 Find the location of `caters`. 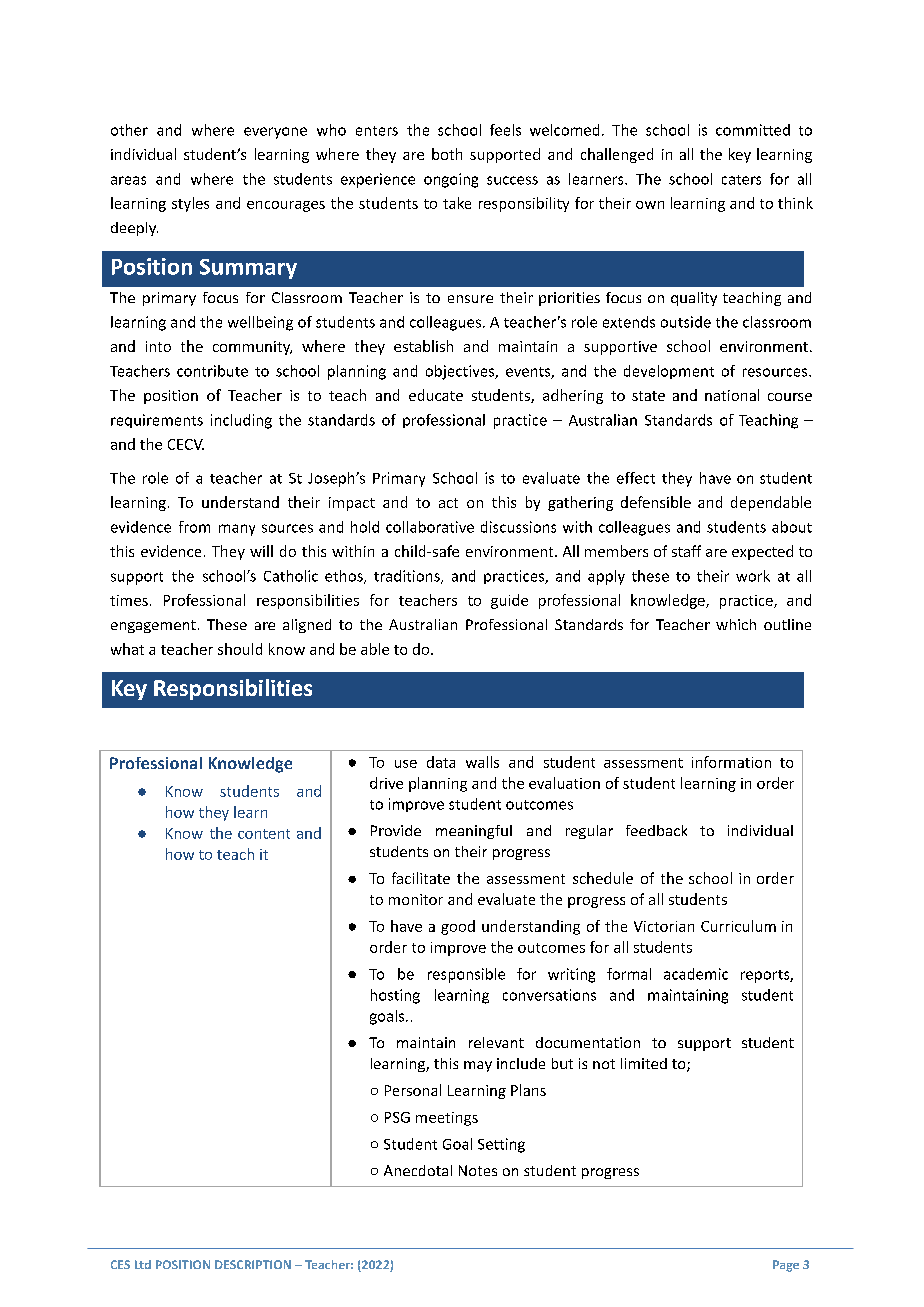

caters is located at coordinates (741, 180).
